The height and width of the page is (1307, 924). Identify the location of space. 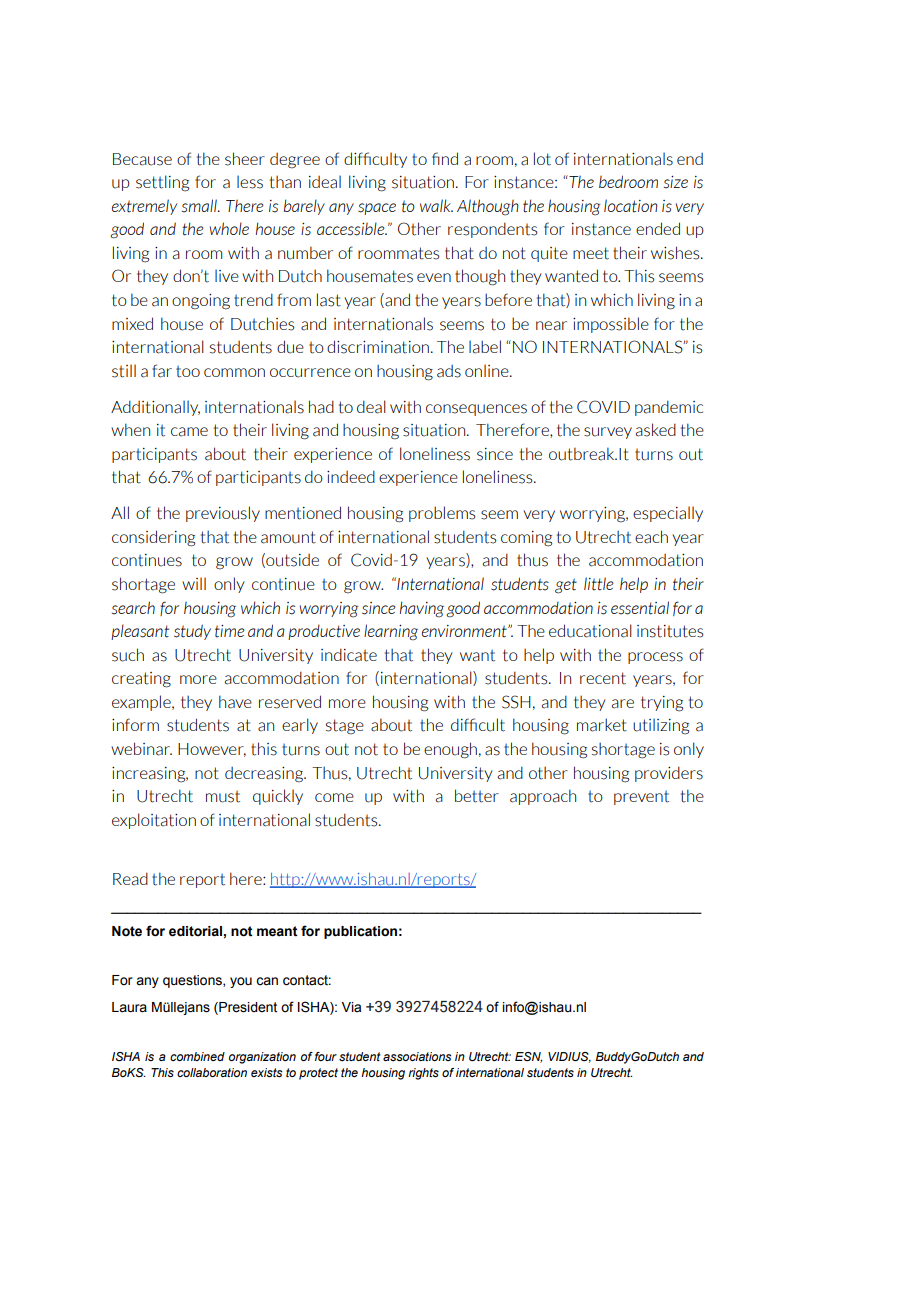
(377, 209).
